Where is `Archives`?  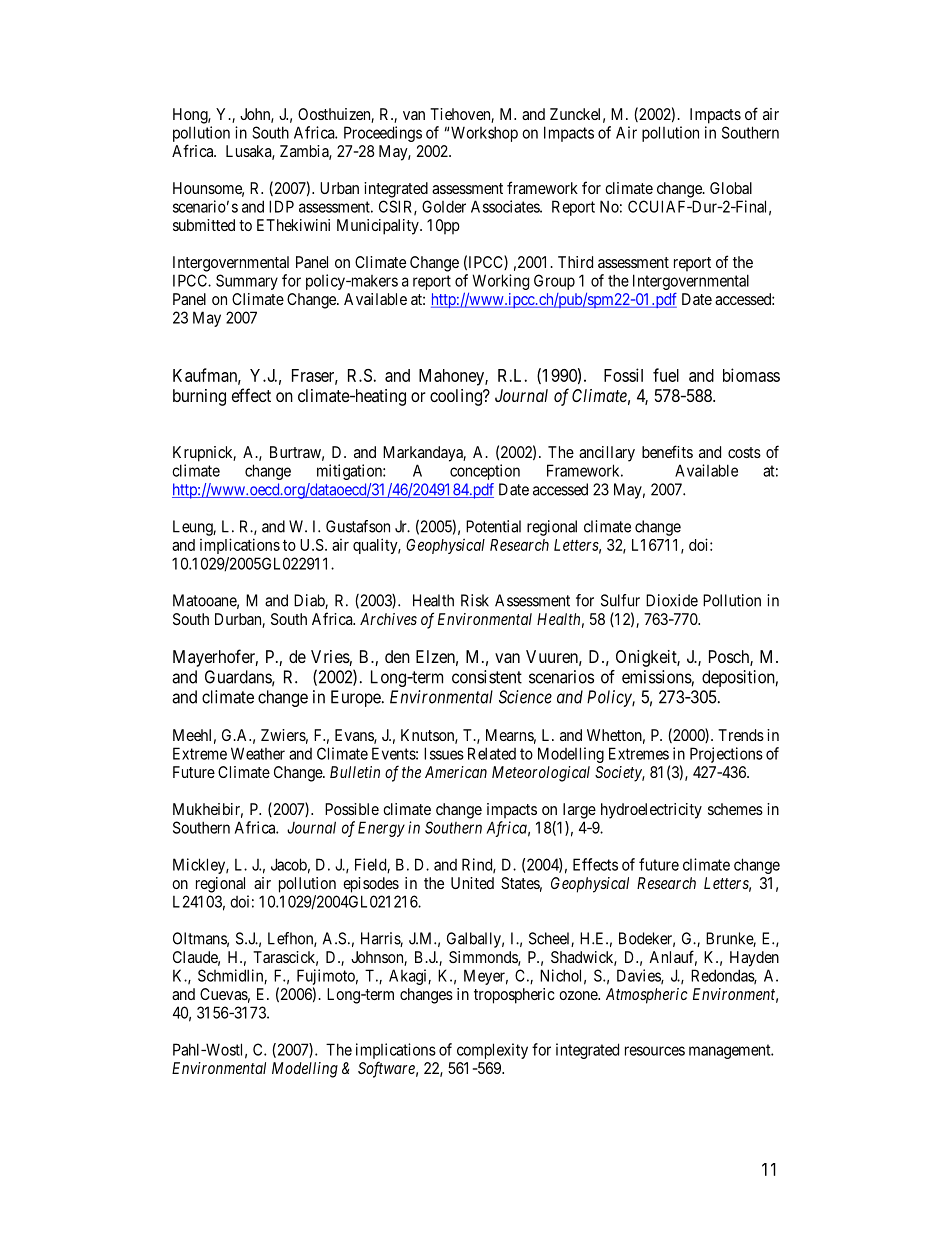
Archives is located at coordinates (388, 619).
